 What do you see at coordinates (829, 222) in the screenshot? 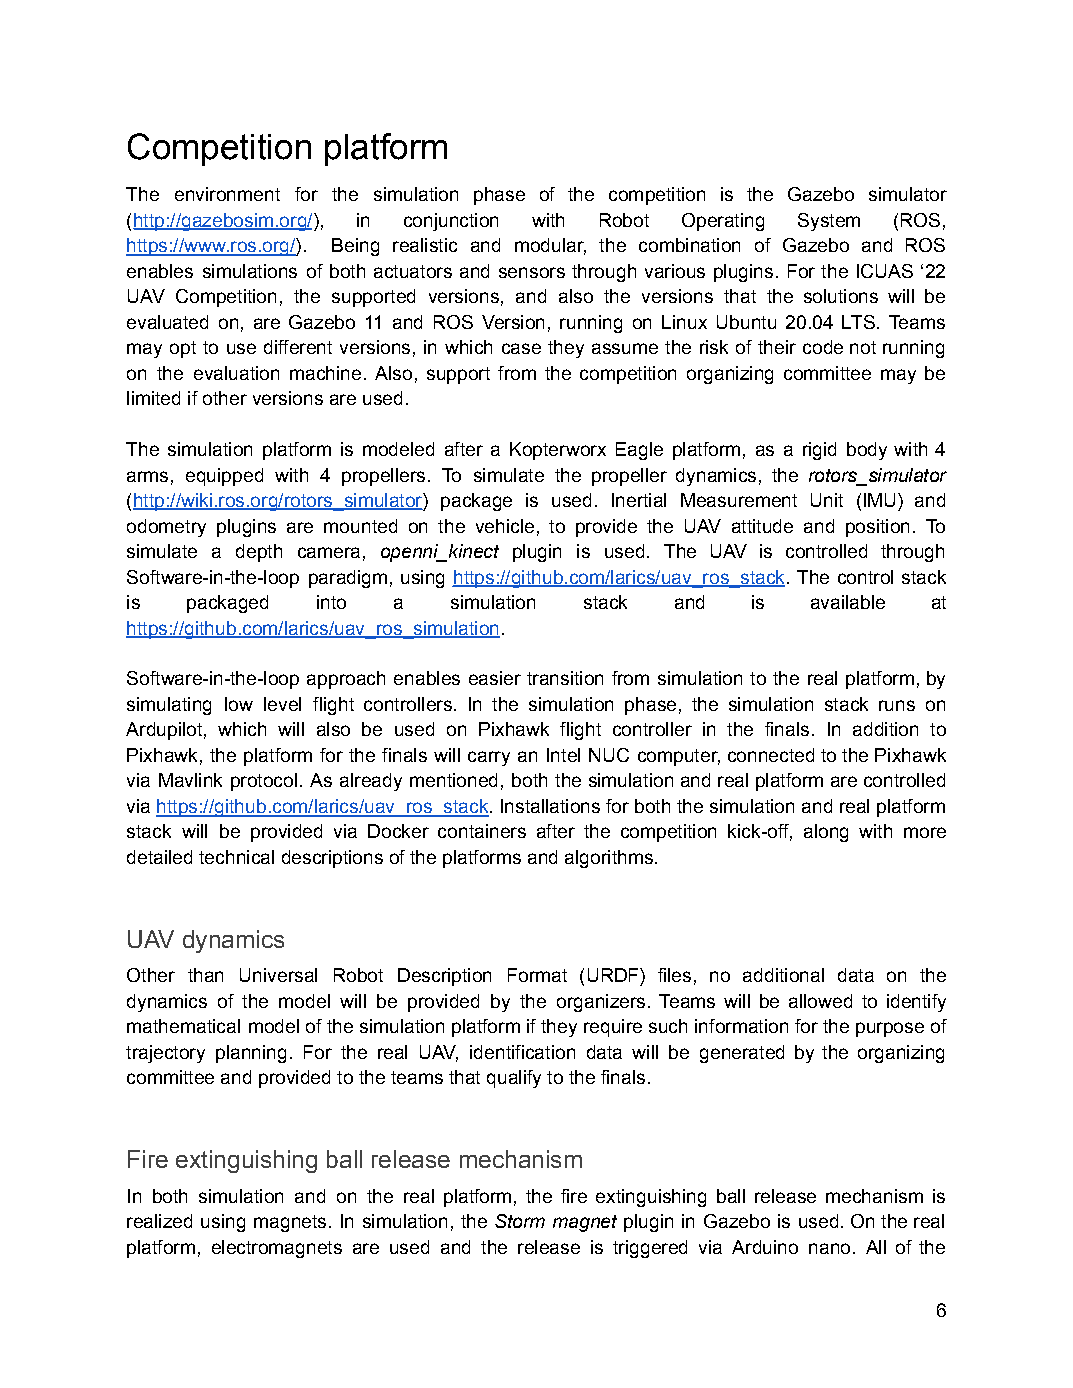
I see `System` at bounding box center [829, 222].
